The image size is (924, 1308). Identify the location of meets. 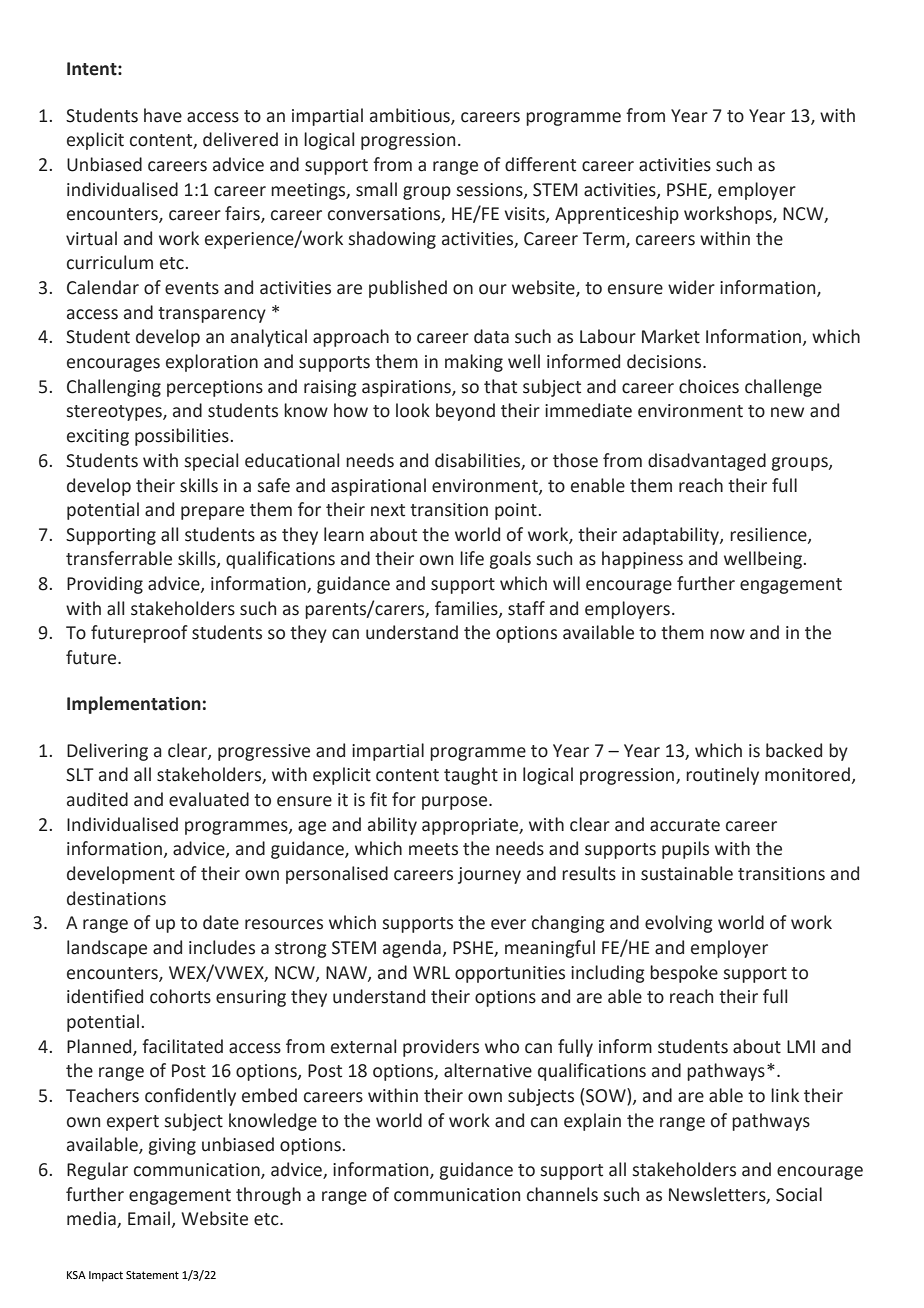
(433, 849).
